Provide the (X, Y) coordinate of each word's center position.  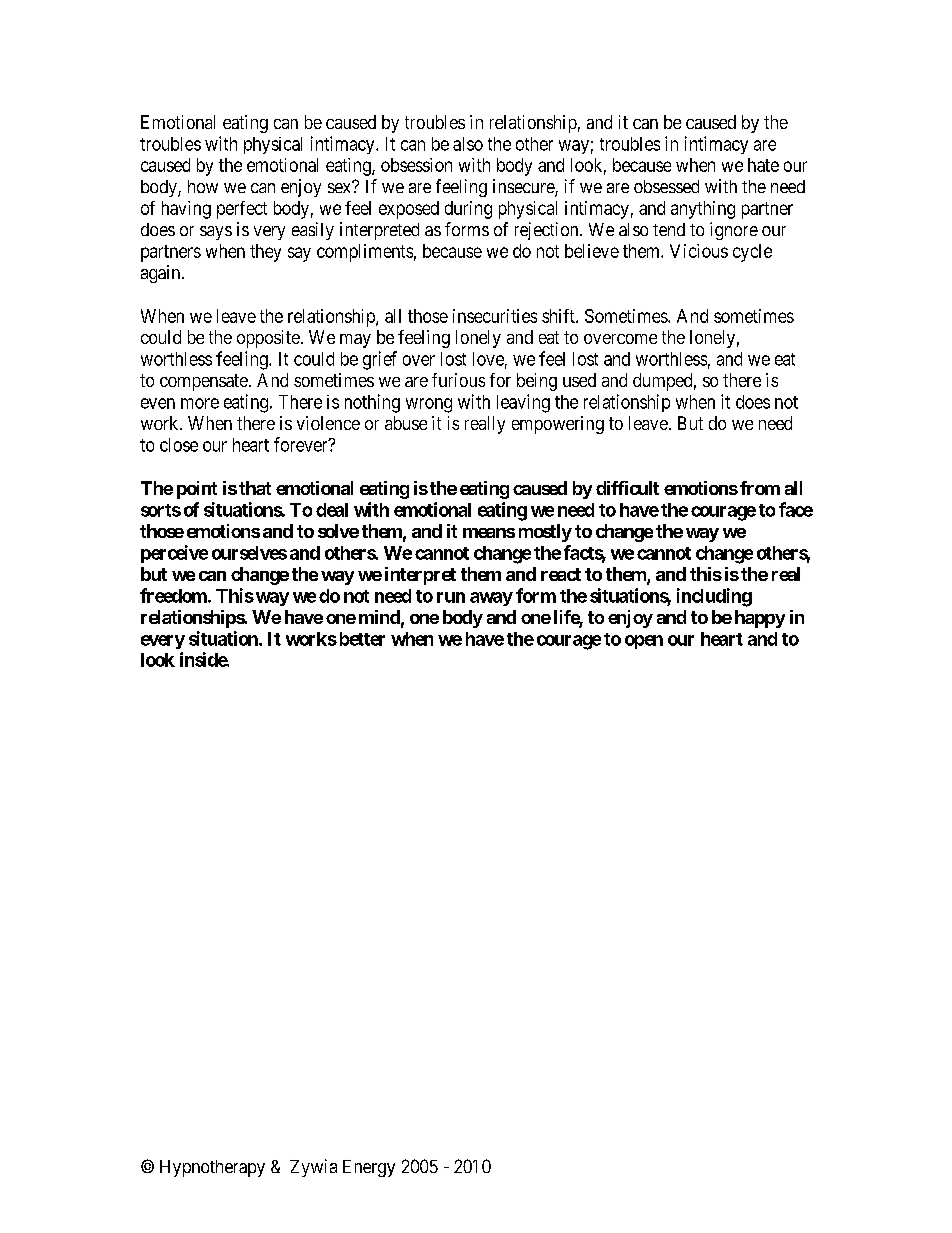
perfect (242, 210)
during (468, 210)
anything (703, 210)
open (644, 642)
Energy (369, 1168)
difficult (627, 488)
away (491, 599)
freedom (173, 595)
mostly (545, 533)
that (255, 488)
